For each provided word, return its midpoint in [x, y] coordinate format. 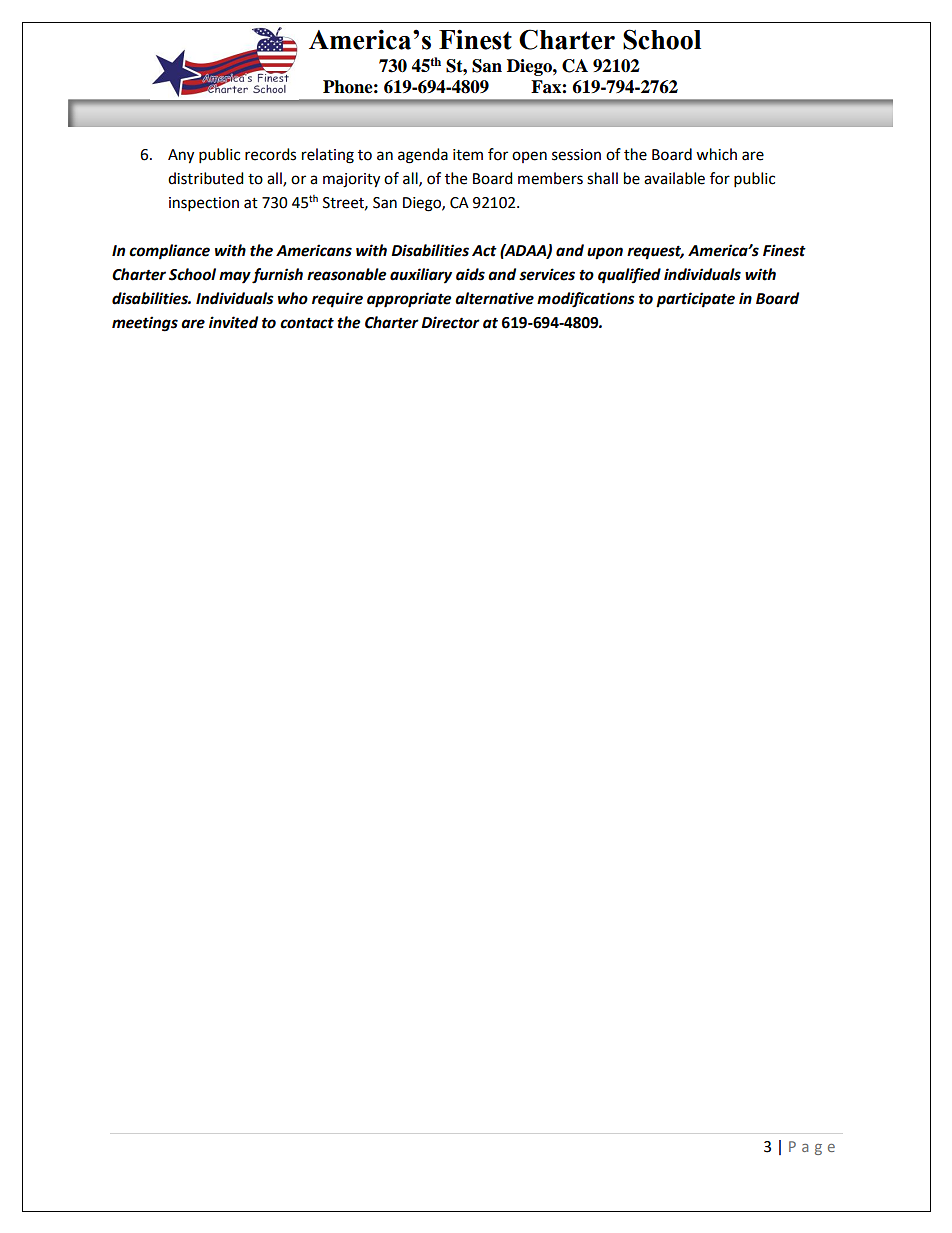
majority [351, 180]
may [235, 277]
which [716, 154]
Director [450, 322]
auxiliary [421, 276]
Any [181, 156]
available [674, 178]
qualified [629, 276]
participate [695, 300]
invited [233, 322]
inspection [204, 204]
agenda [423, 156]
